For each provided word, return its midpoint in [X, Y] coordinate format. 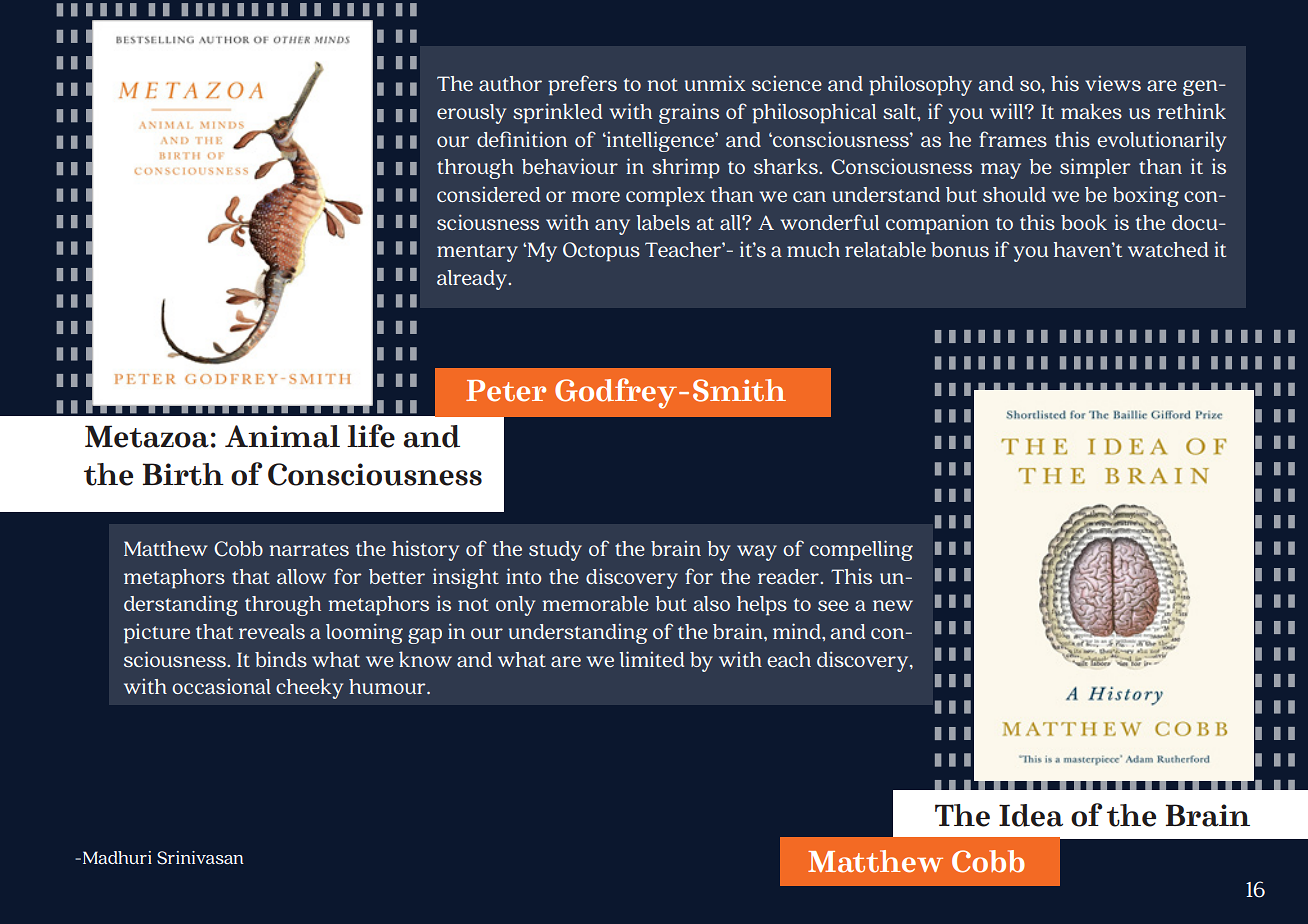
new [893, 605]
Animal [282, 436]
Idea [1031, 815]
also [711, 603]
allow [301, 576]
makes [1091, 111]
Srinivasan [200, 858]
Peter [506, 391]
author [510, 83]
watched [1168, 249]
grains [689, 113]
